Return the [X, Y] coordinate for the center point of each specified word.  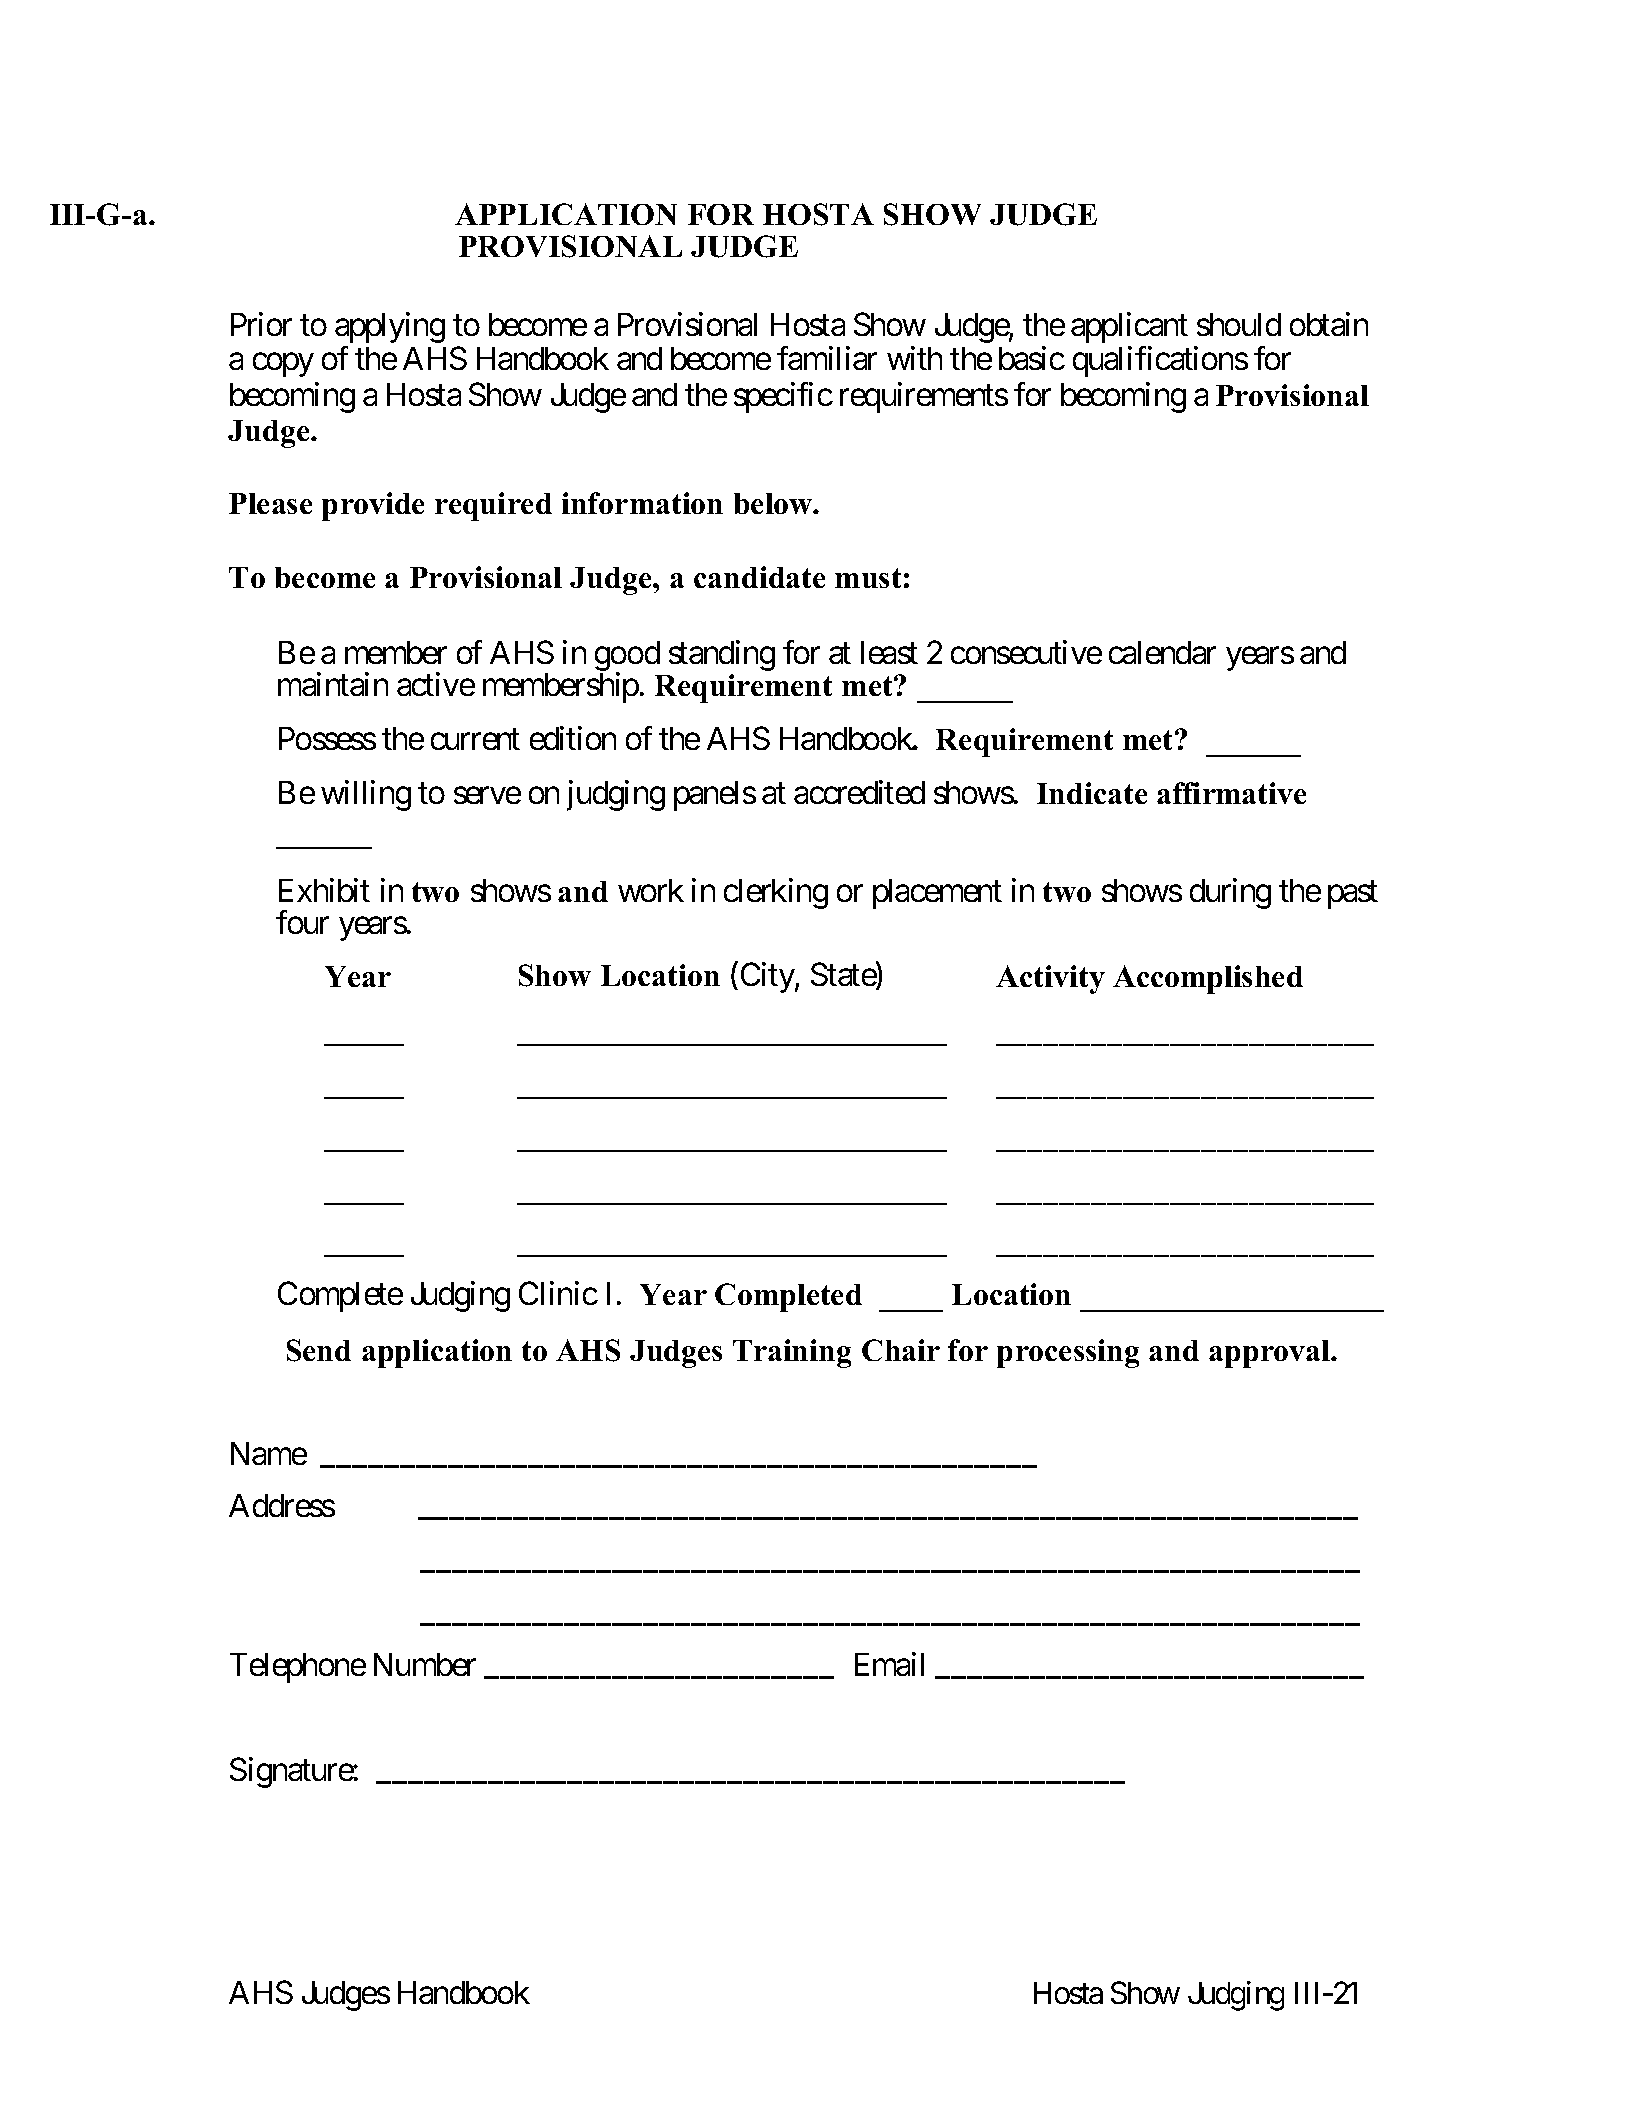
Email [889, 1664]
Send [319, 1350]
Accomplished [1208, 979]
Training [792, 1353]
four [302, 922]
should [1239, 324]
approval [1271, 1354]
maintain [333, 684]
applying [390, 327]
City [768, 977]
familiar [827, 358]
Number [425, 1664]
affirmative [1231, 793]
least [889, 652]
